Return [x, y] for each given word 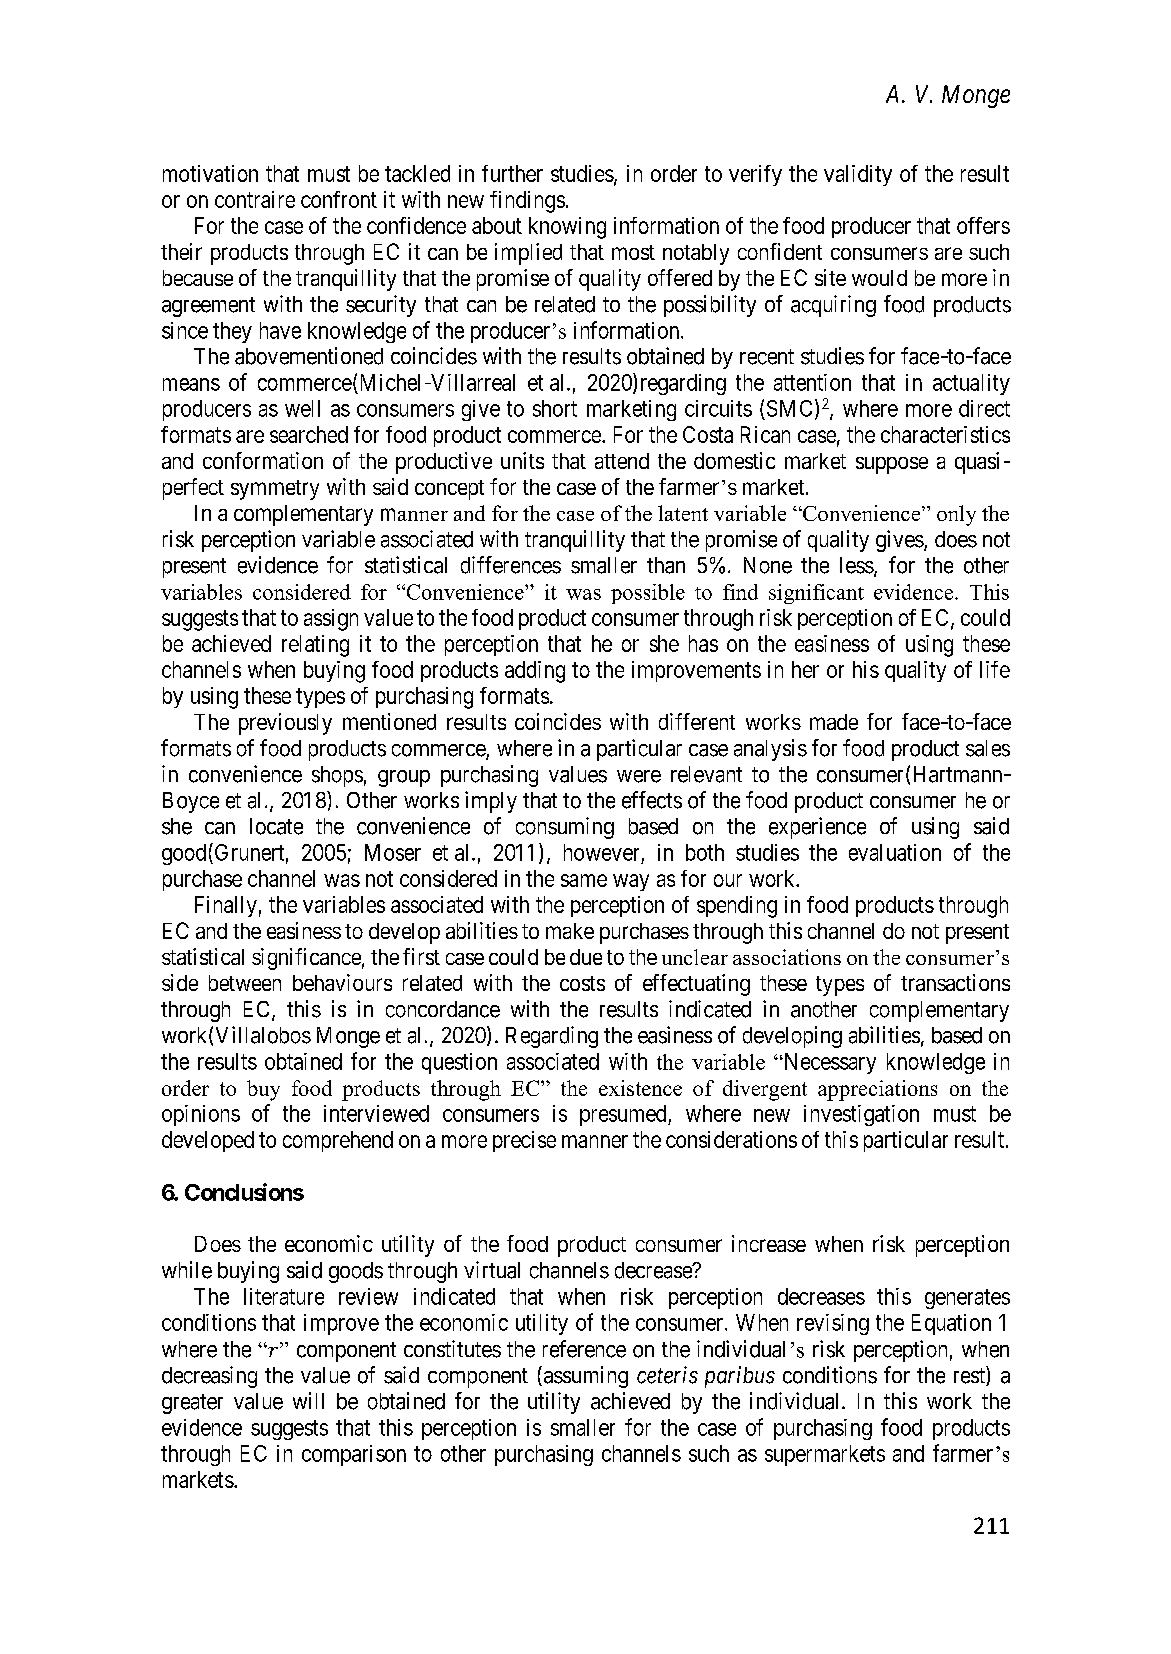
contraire [255, 199]
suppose [892, 465]
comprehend [338, 1141]
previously [285, 724]
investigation [861, 1115]
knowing [567, 228]
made [834, 722]
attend [622, 461]
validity [858, 175]
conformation [263, 460]
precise [524, 1141]
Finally [226, 906]
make [570, 931]
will [308, 1400]
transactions [955, 982]
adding [535, 672]
